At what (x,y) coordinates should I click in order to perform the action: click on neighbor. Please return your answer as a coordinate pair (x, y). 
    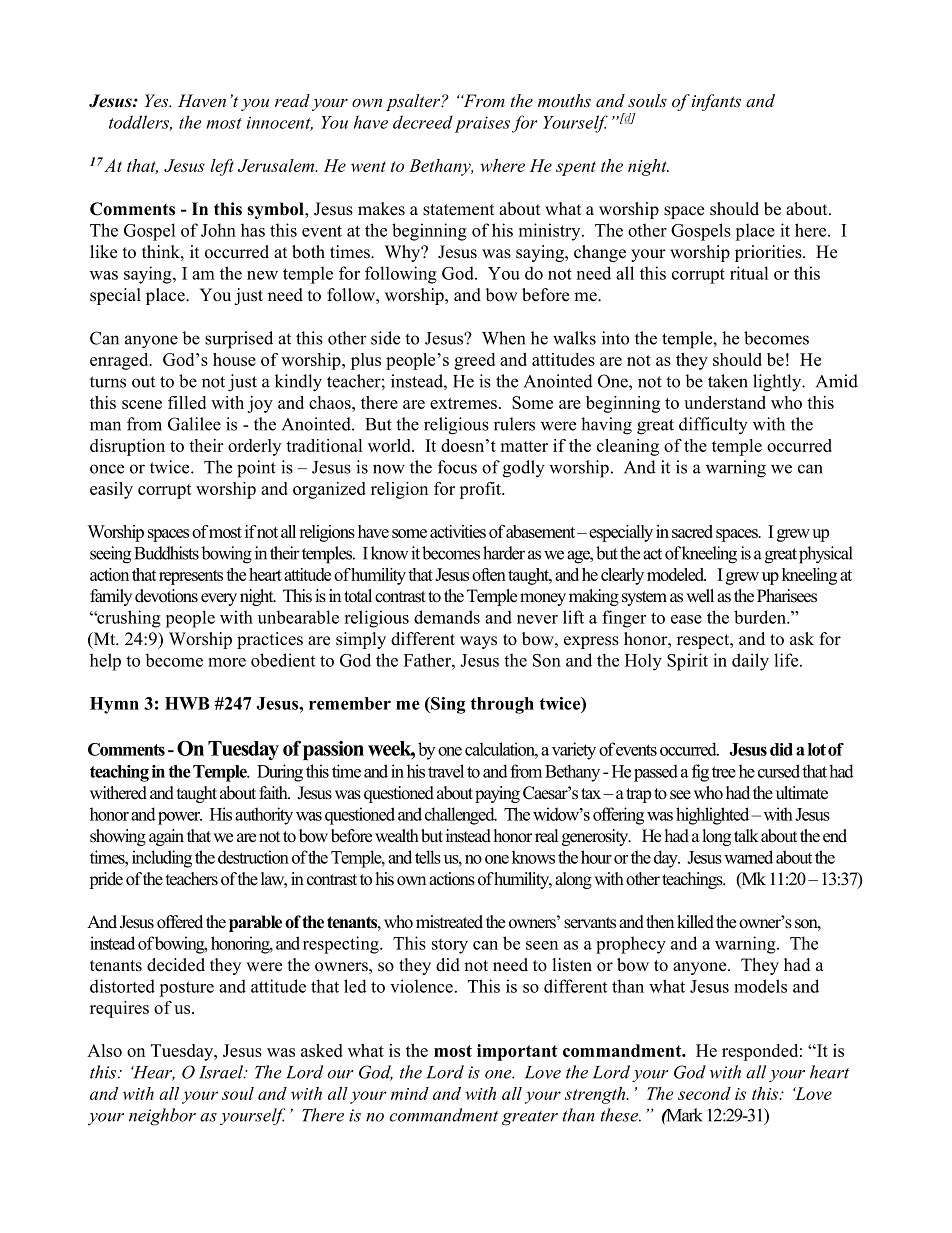
    Looking at the image, I should click on (162, 1117).
